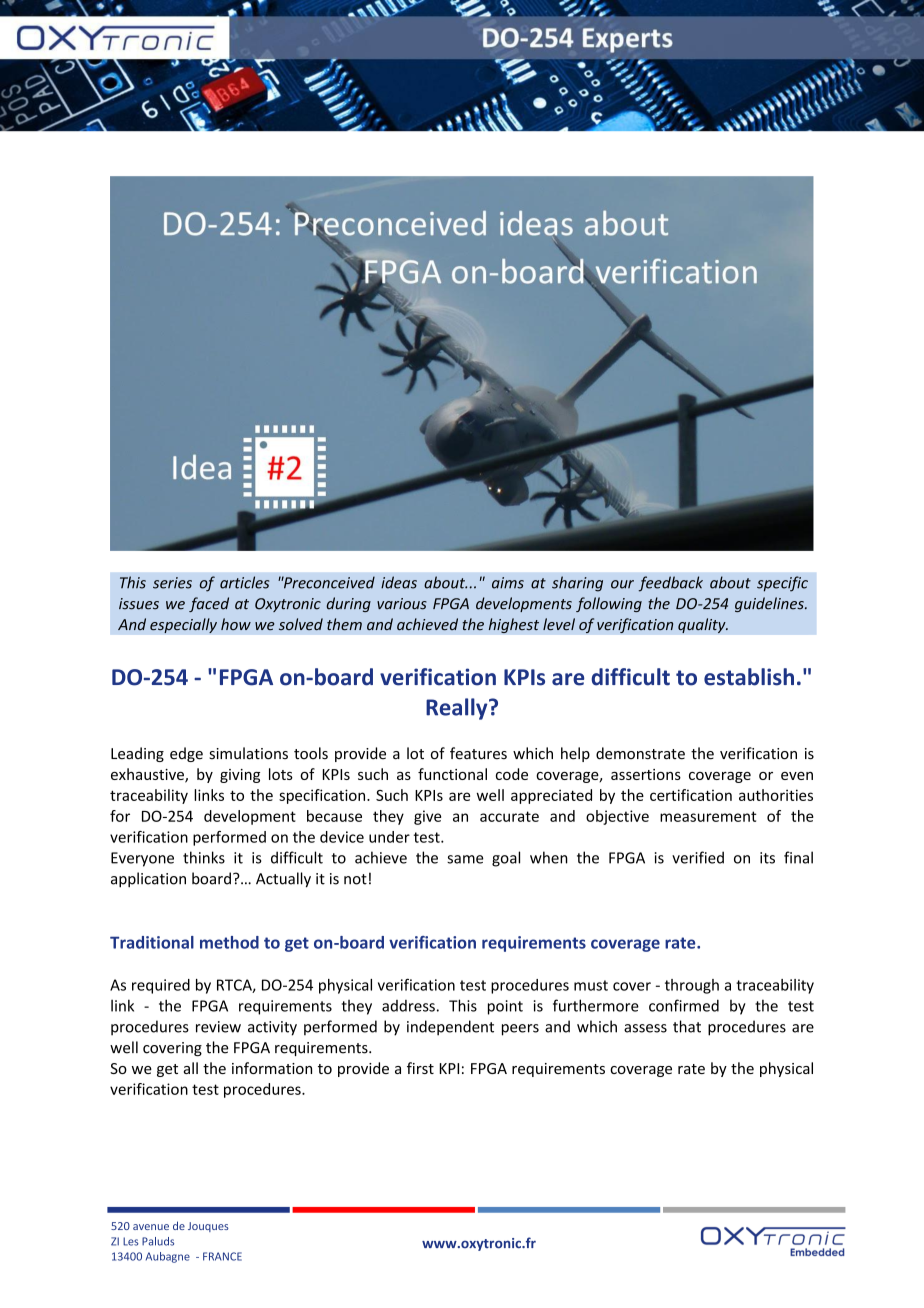 The image size is (924, 1308). Describe the element at coordinates (222, 1256) in the screenshot. I see `FRANCE` at that location.
